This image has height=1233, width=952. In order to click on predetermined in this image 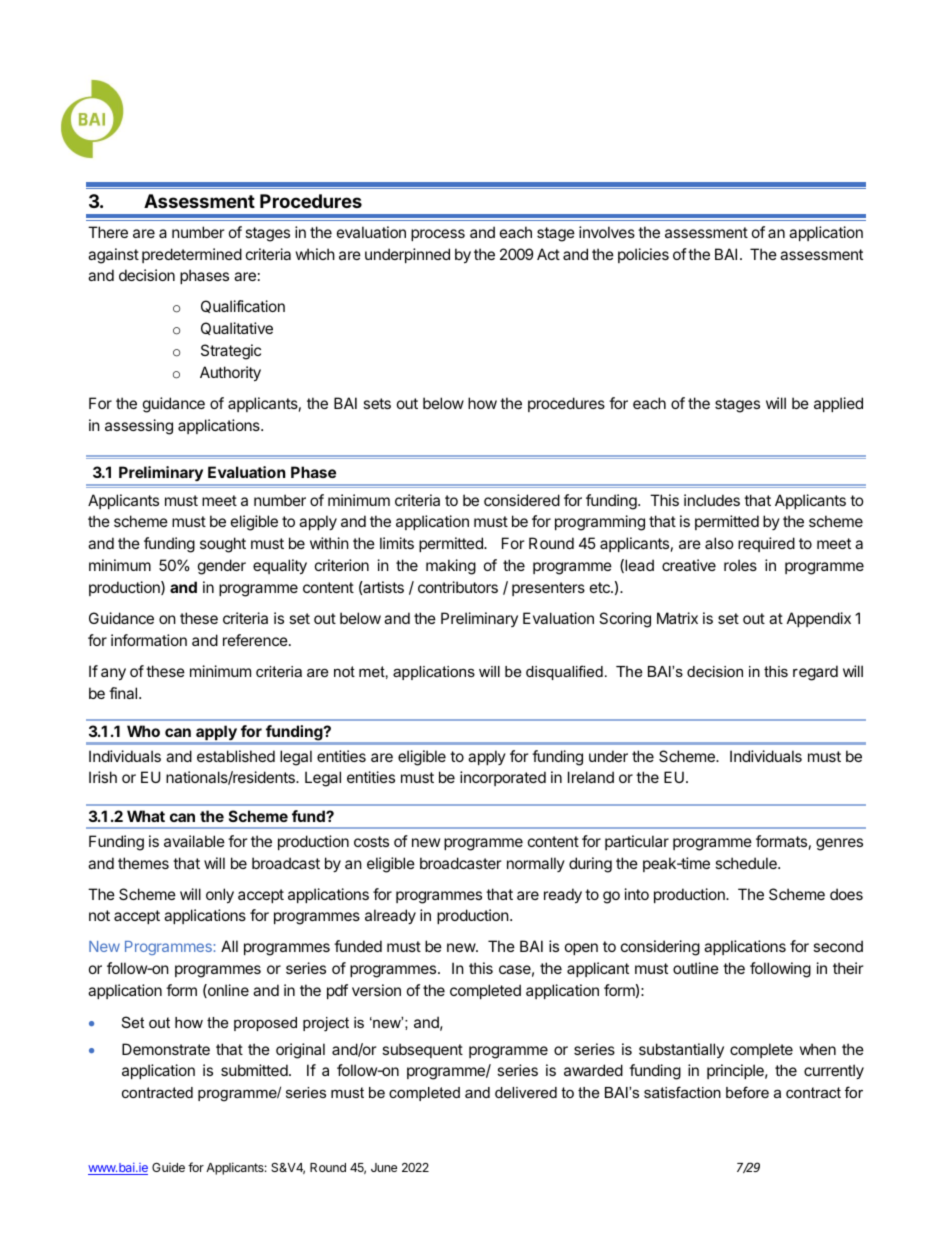, I will do `click(192, 255)`.
